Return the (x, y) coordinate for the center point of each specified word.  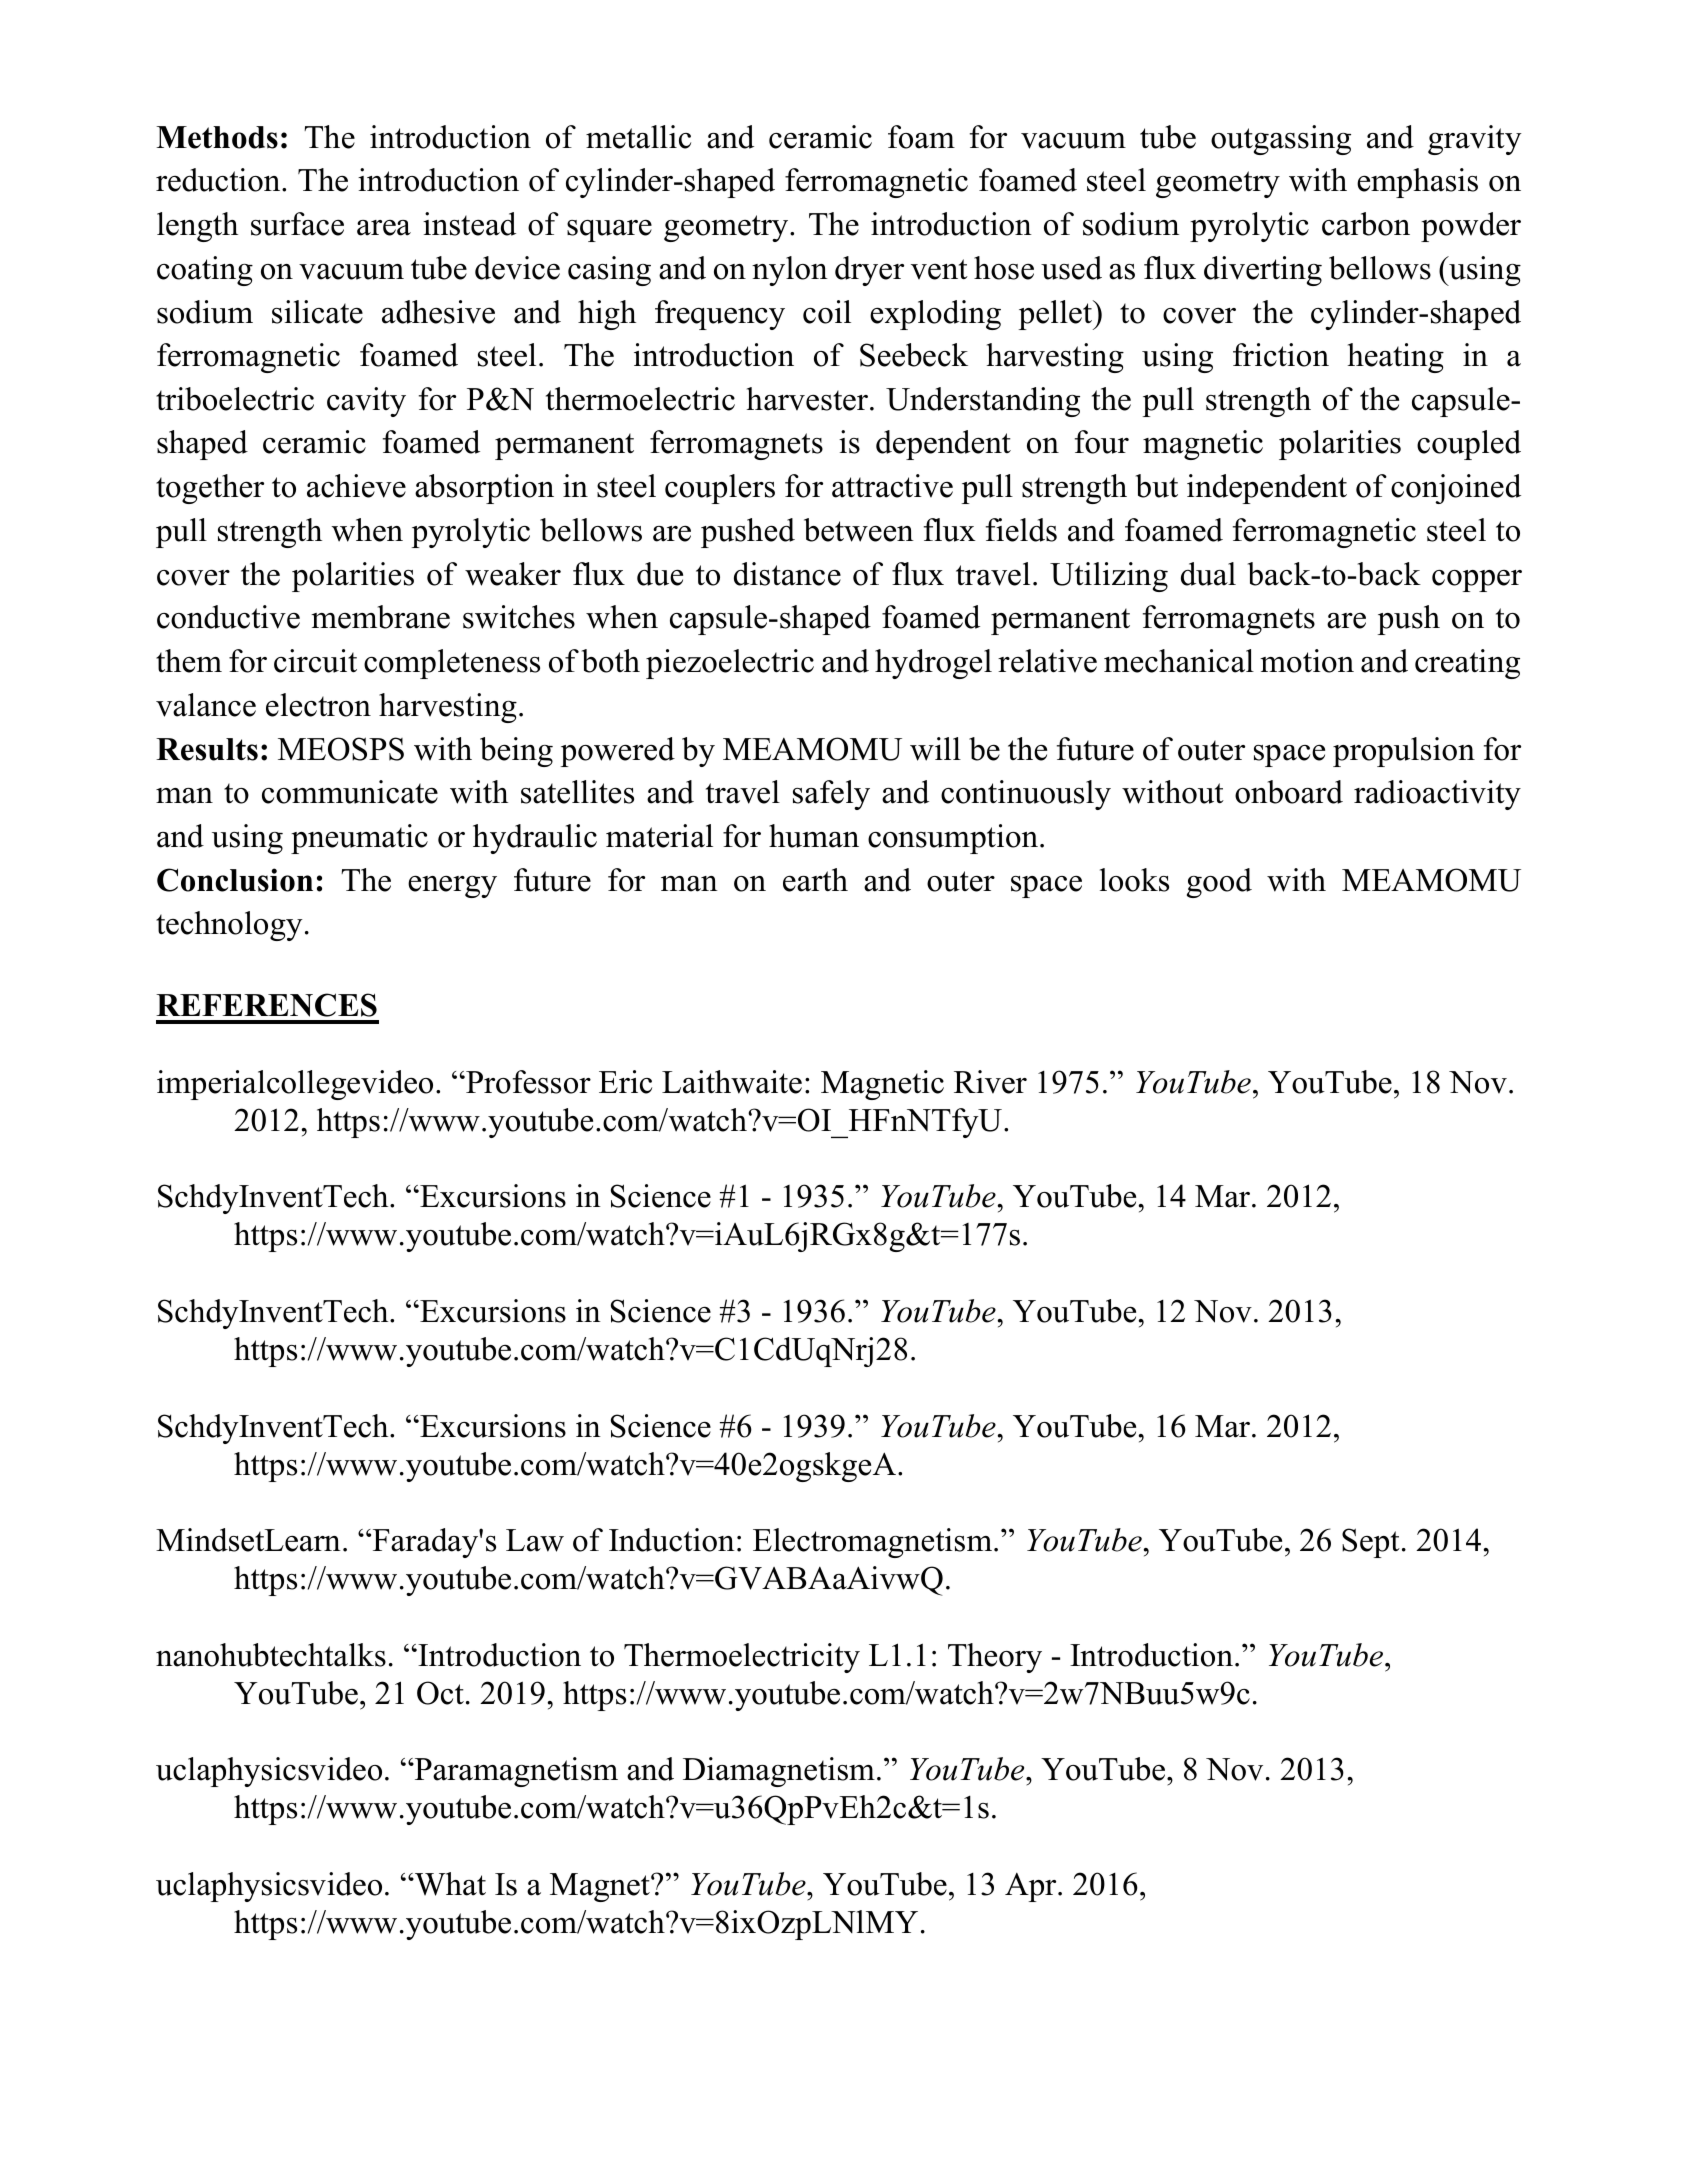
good (1219, 883)
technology (229, 926)
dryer (869, 271)
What (449, 1884)
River (990, 1082)
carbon (1366, 224)
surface (297, 224)
